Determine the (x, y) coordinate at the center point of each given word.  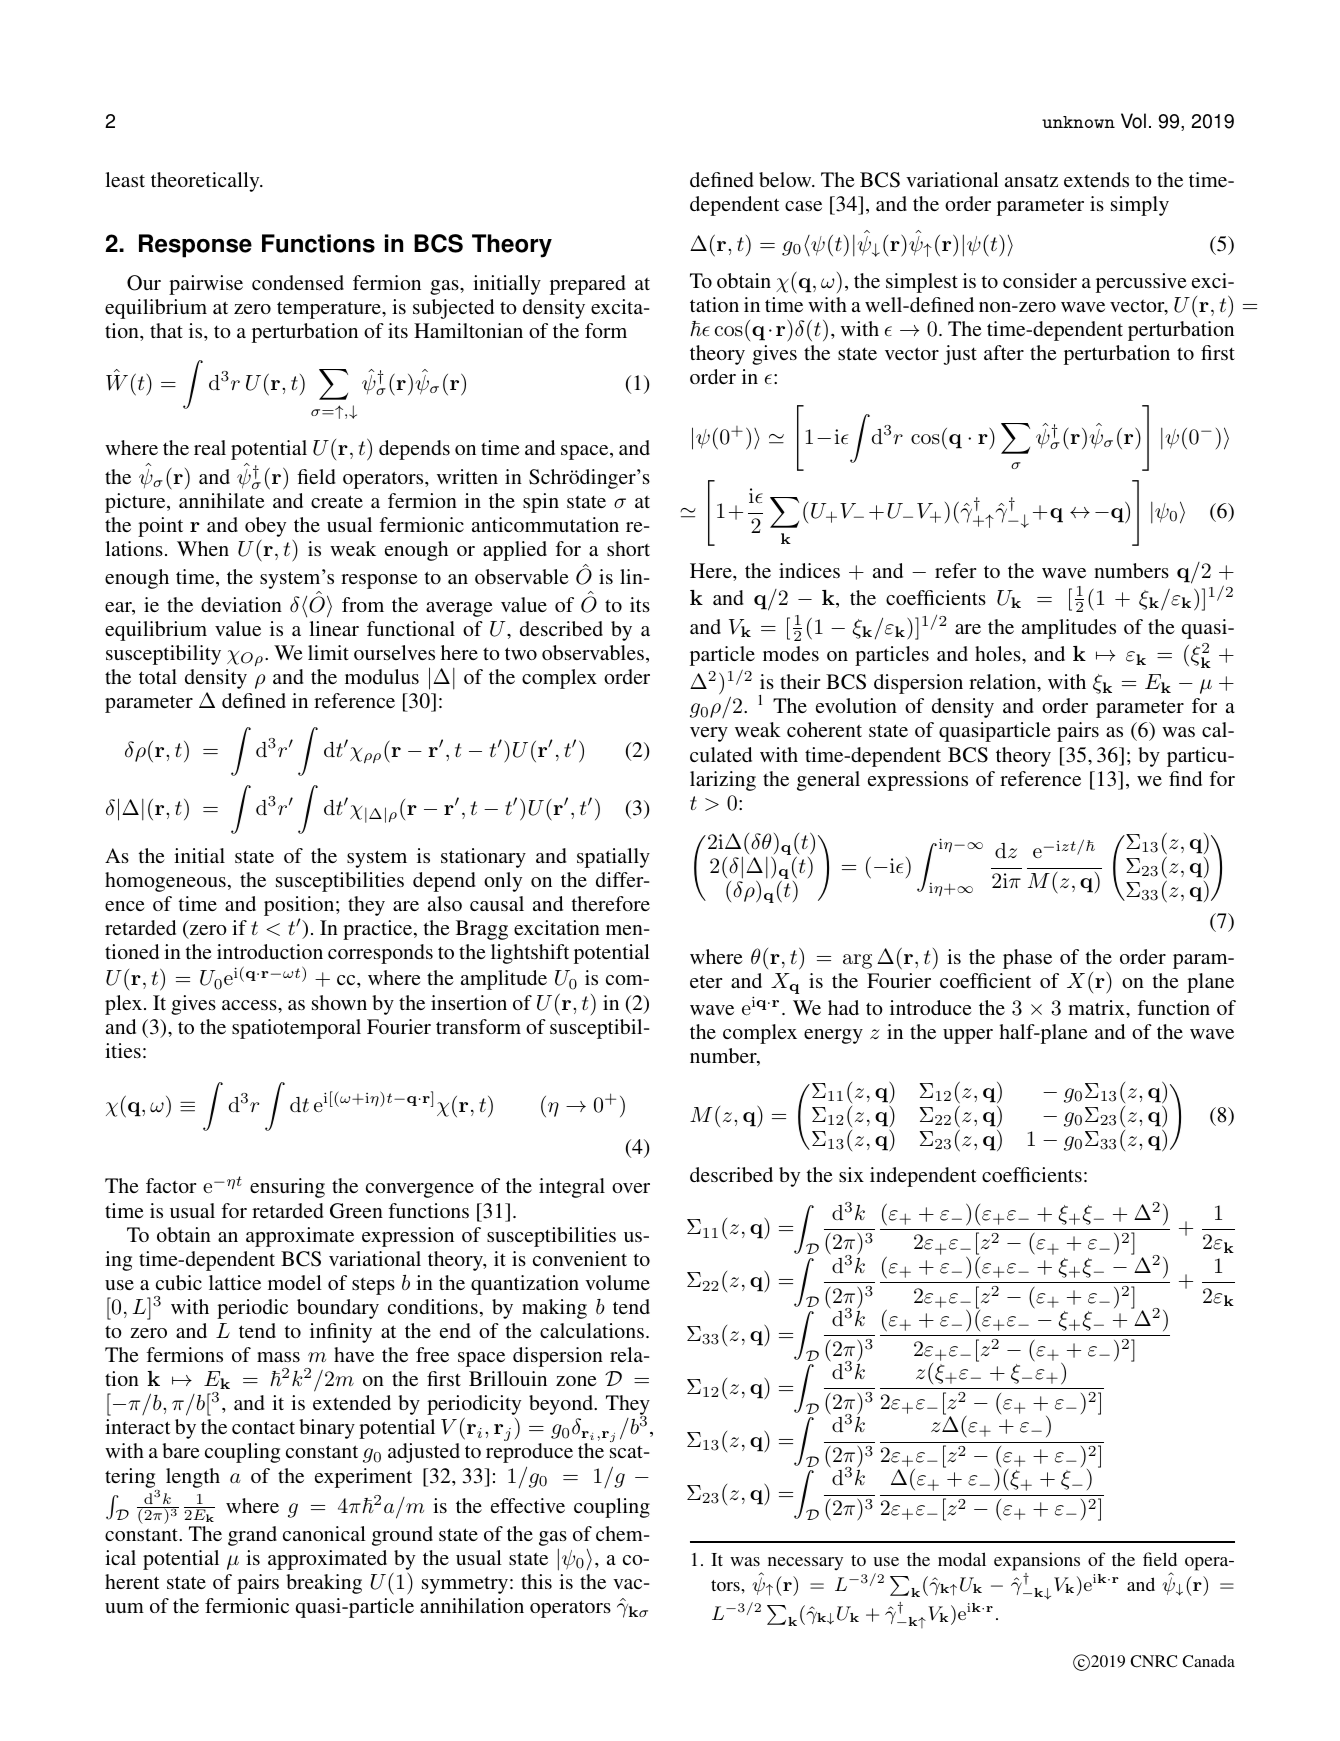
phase (1027, 959)
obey (265, 528)
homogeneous (165, 882)
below (786, 179)
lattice (235, 1282)
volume (617, 1282)
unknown (1078, 122)
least (125, 179)
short (628, 548)
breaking (324, 1584)
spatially (613, 858)
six (851, 1174)
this (536, 1581)
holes (999, 653)
